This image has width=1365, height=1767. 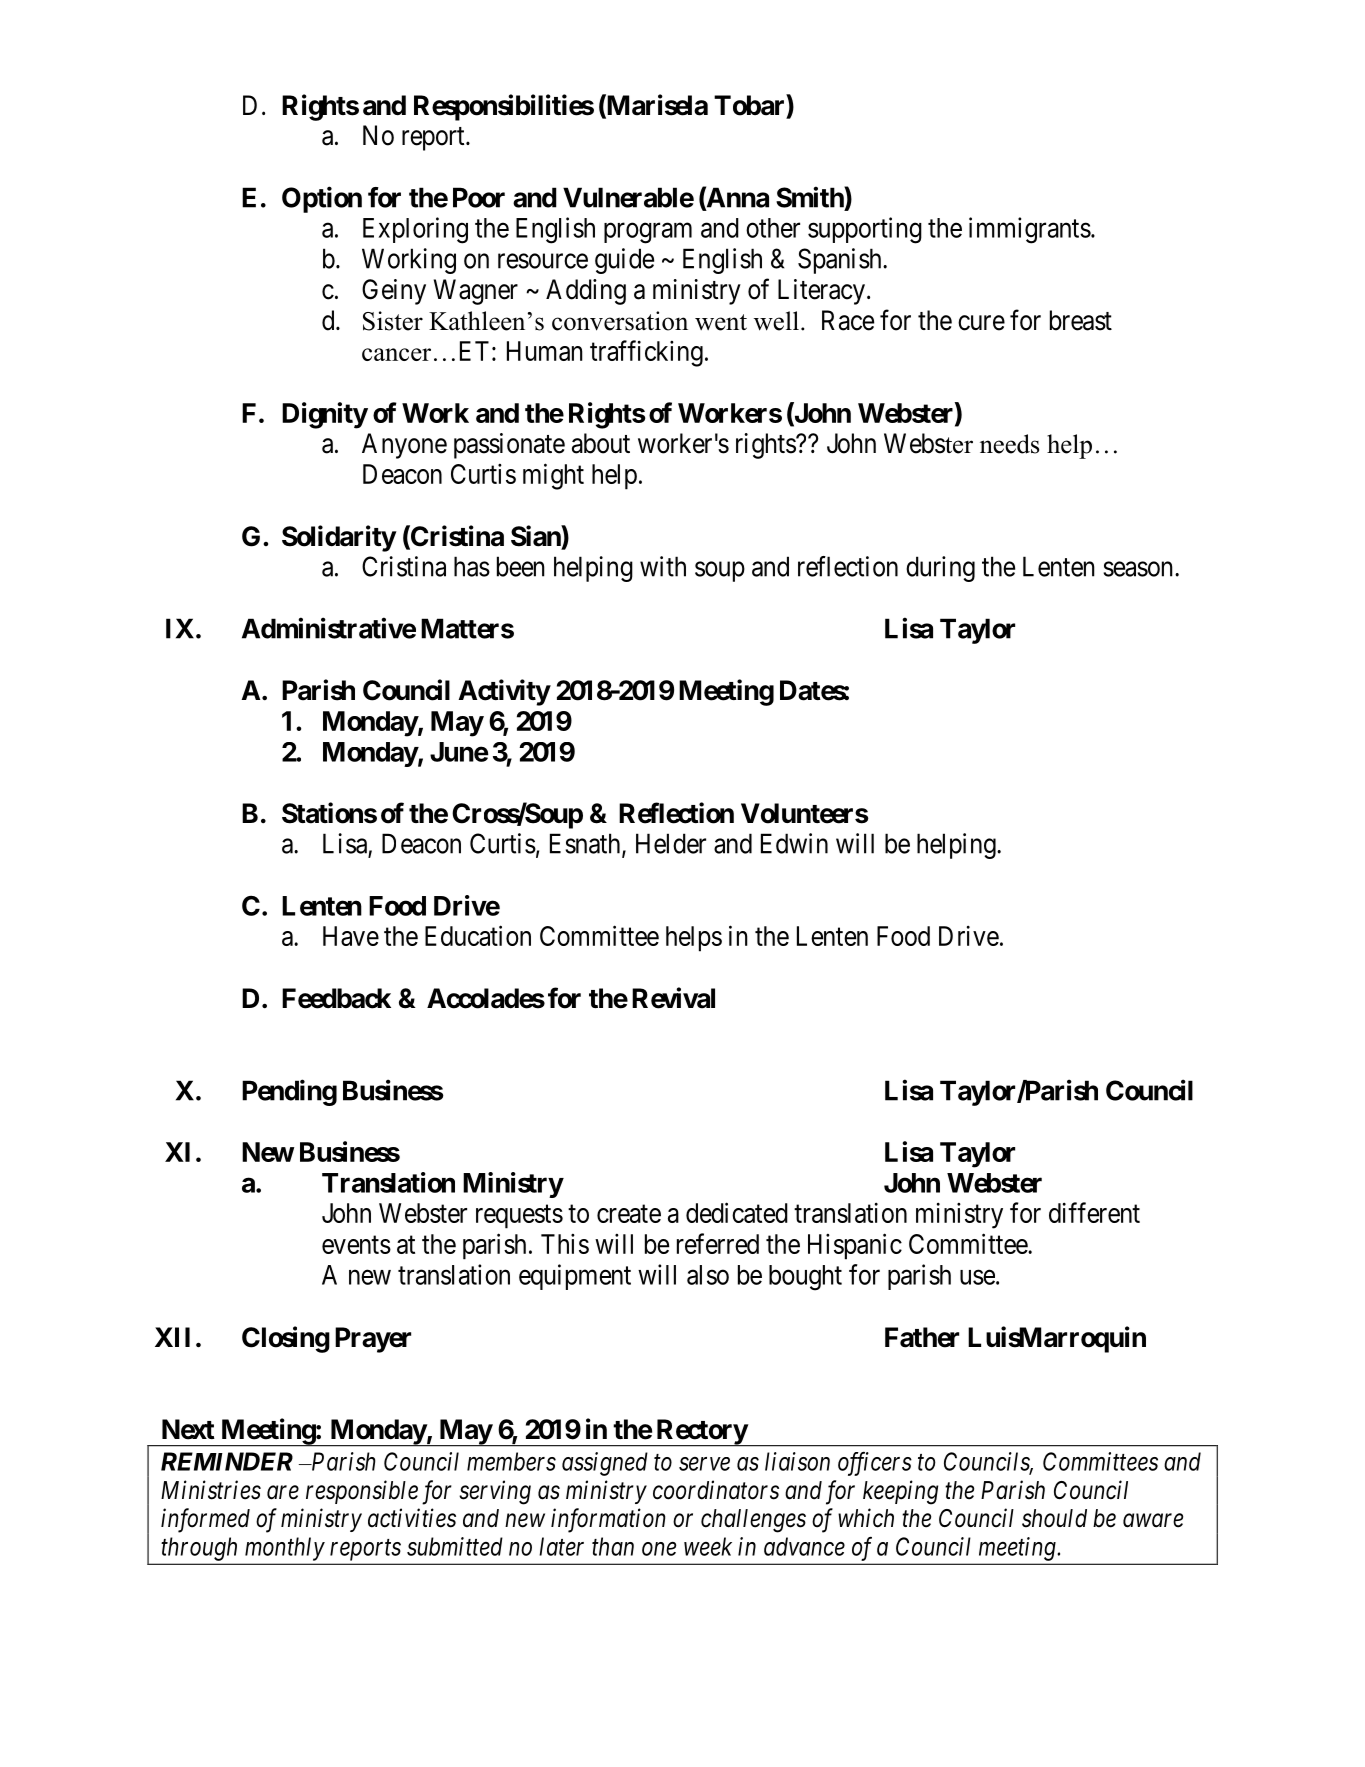 What do you see at coordinates (322, 199) in the image?
I see `Option` at bounding box center [322, 199].
